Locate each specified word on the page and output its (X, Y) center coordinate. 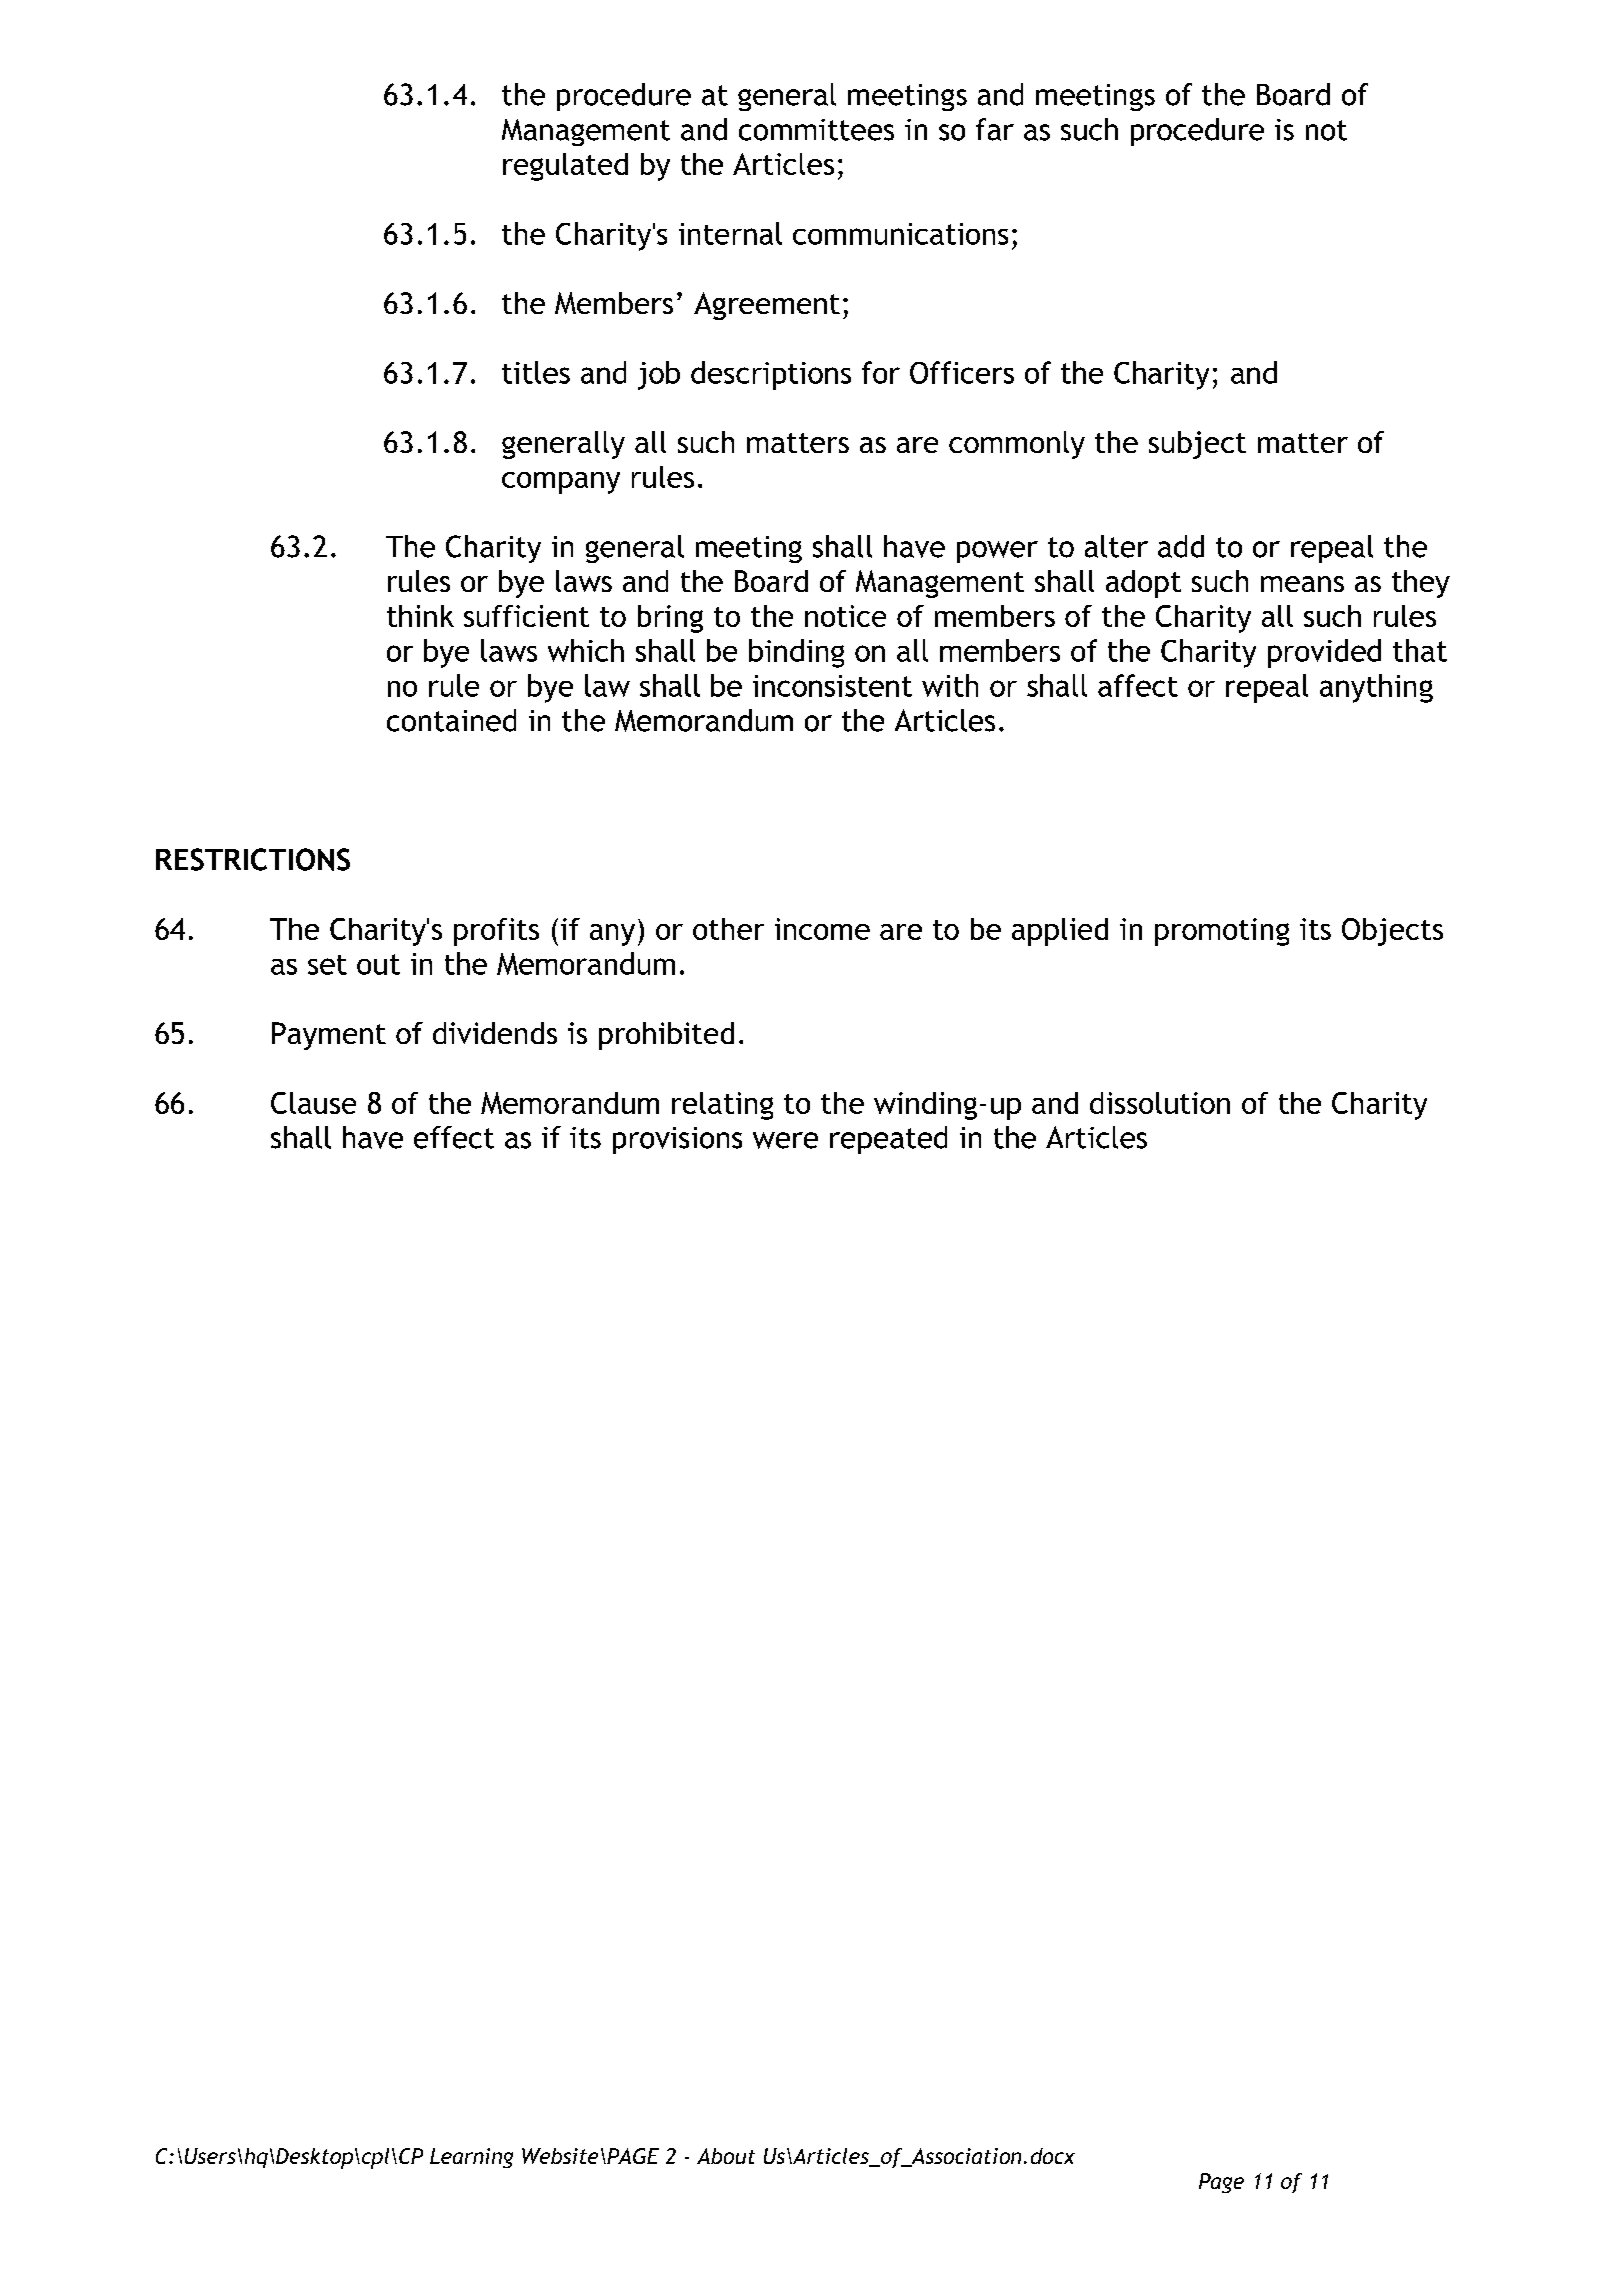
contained (451, 720)
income (822, 929)
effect (454, 1137)
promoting (1222, 932)
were (785, 1140)
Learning (471, 2158)
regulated (565, 167)
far (995, 129)
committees (816, 130)
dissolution (1160, 1103)
